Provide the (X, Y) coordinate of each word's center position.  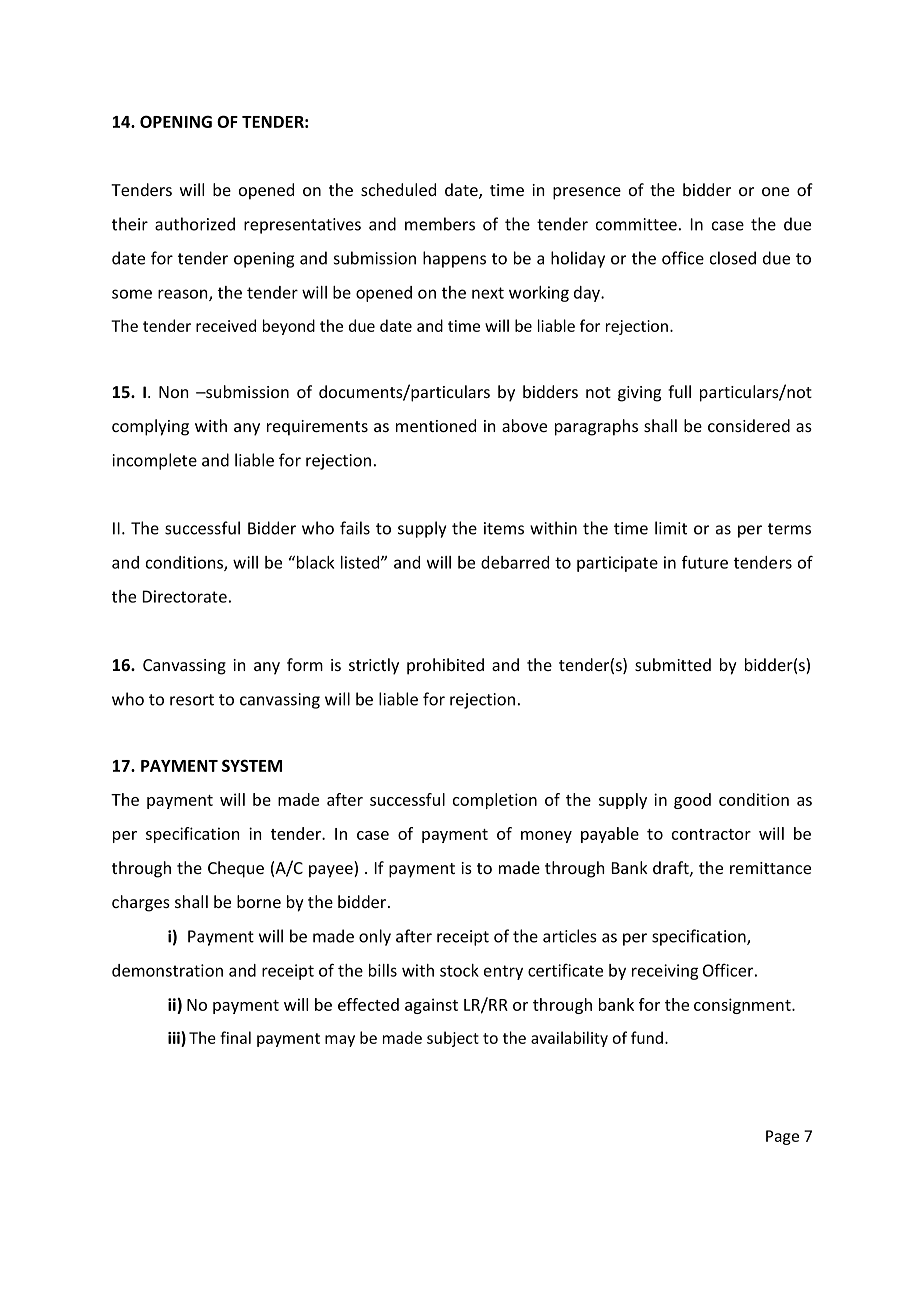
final (235, 1037)
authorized (195, 224)
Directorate (185, 596)
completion (495, 801)
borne (259, 901)
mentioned (436, 425)
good (692, 801)
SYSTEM (252, 765)
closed (733, 258)
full (679, 391)
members (440, 224)
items (504, 528)
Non (173, 392)
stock (459, 970)
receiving (665, 972)
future (705, 562)
